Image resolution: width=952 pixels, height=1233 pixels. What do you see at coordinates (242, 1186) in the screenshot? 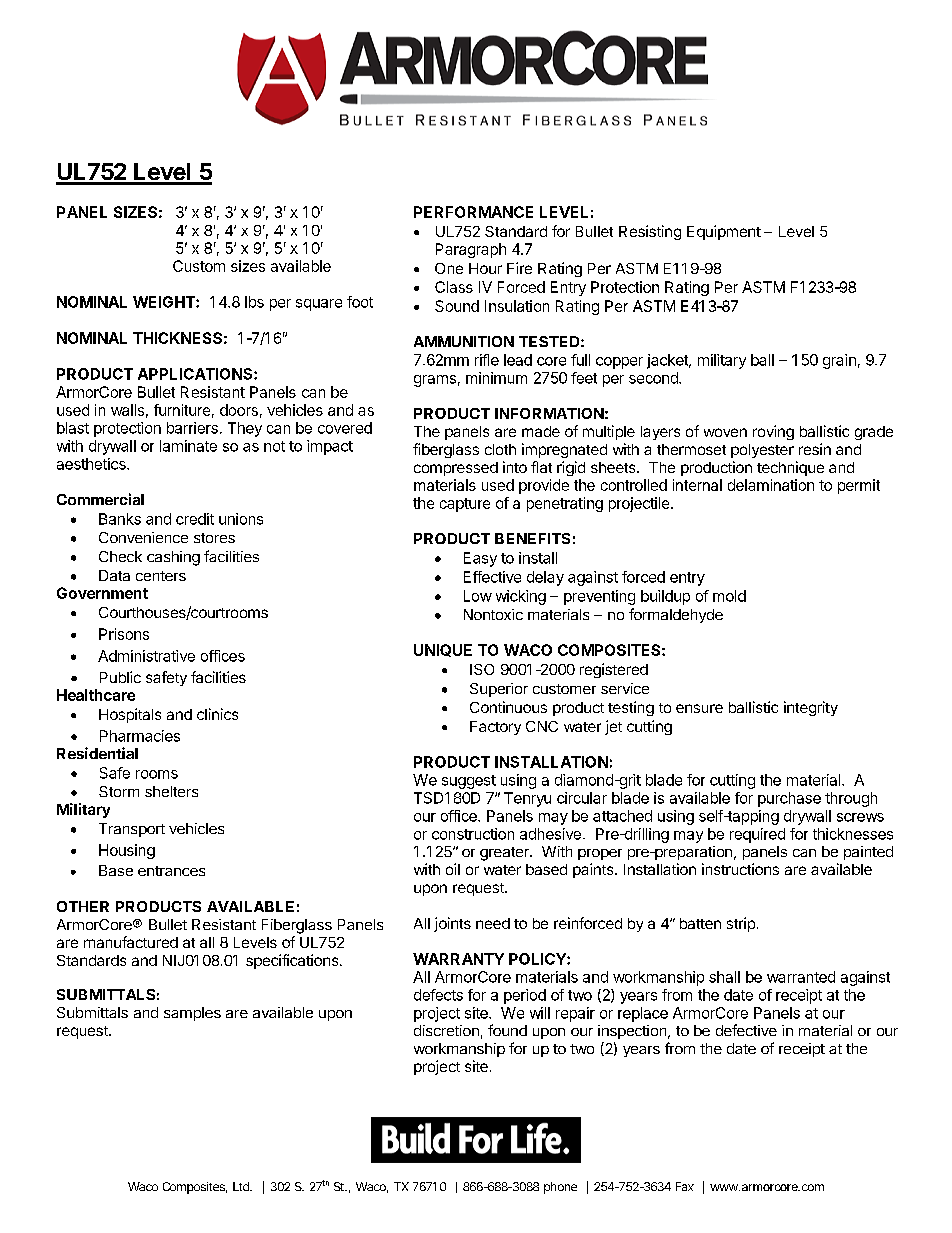
I see `Ltd` at bounding box center [242, 1186].
